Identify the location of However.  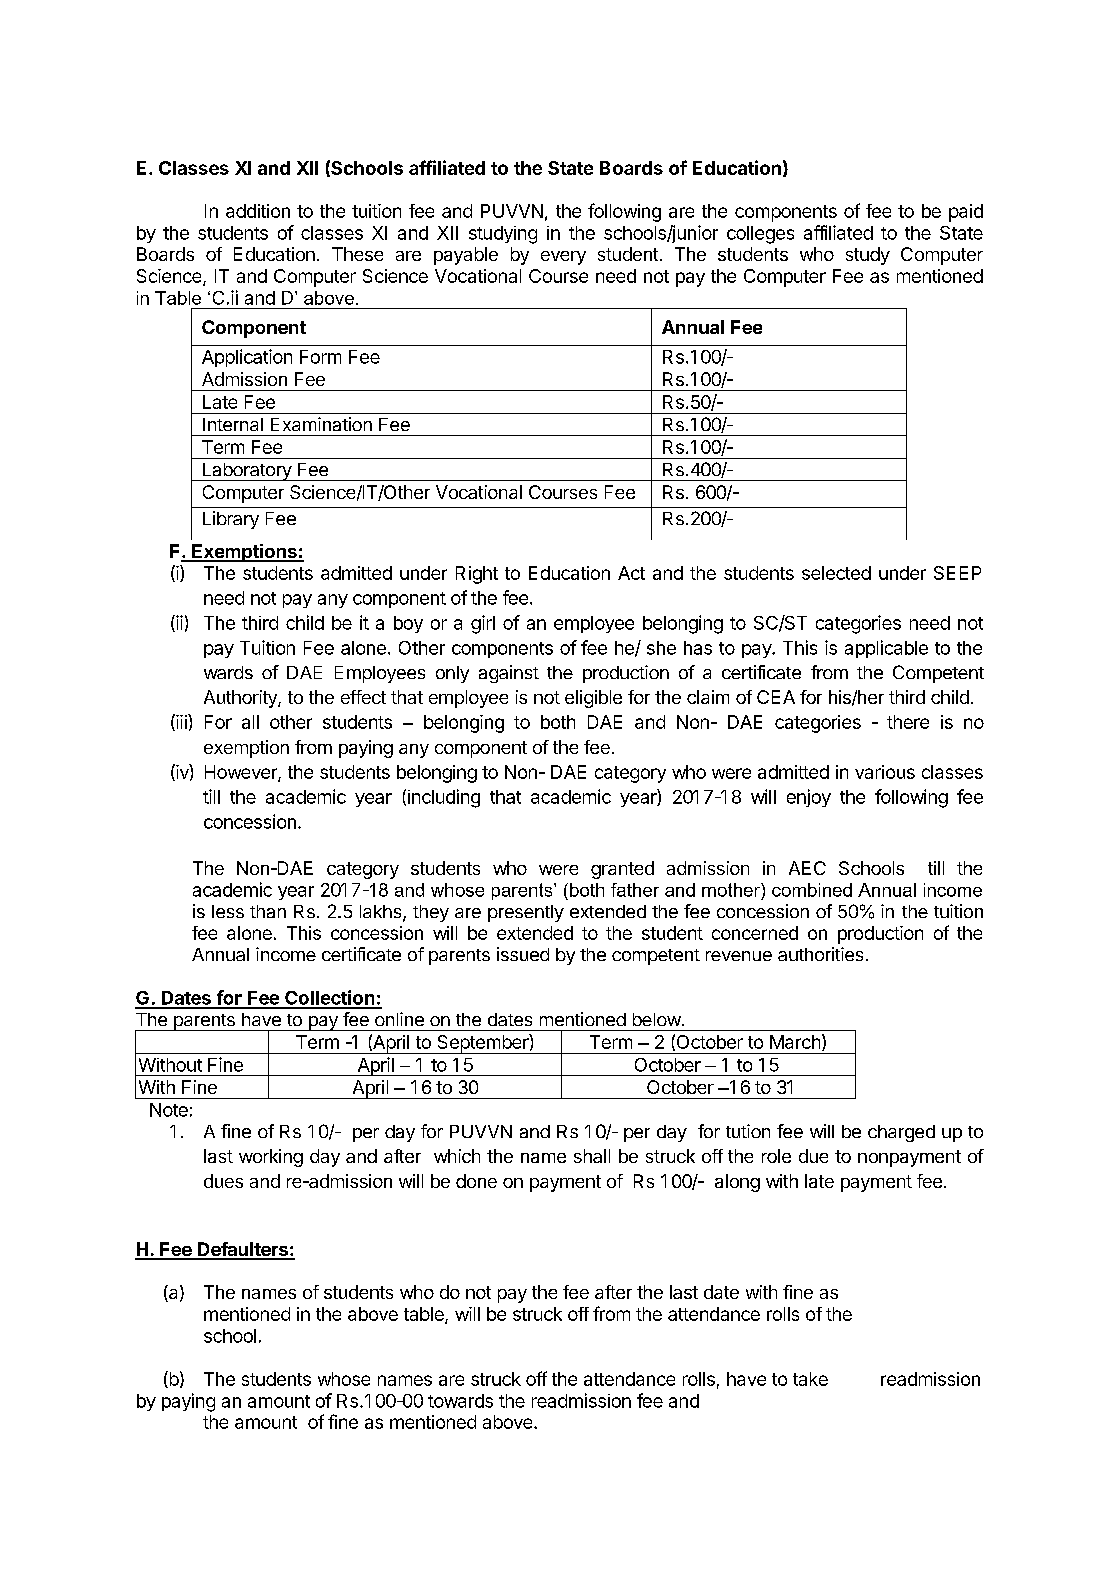
(242, 773).
